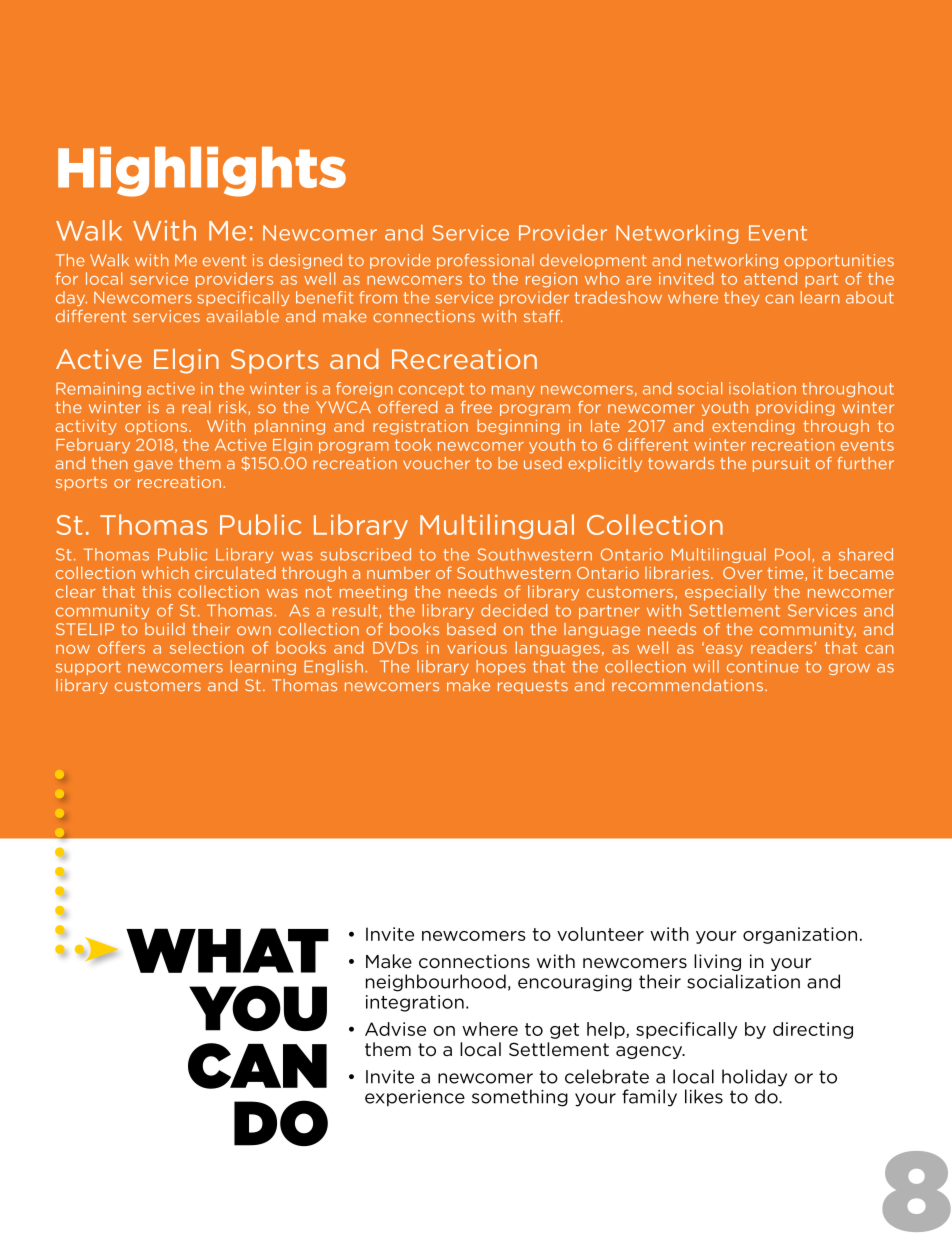 Image resolution: width=952 pixels, height=1233 pixels. What do you see at coordinates (520, 1098) in the screenshot?
I see `something` at bounding box center [520, 1098].
